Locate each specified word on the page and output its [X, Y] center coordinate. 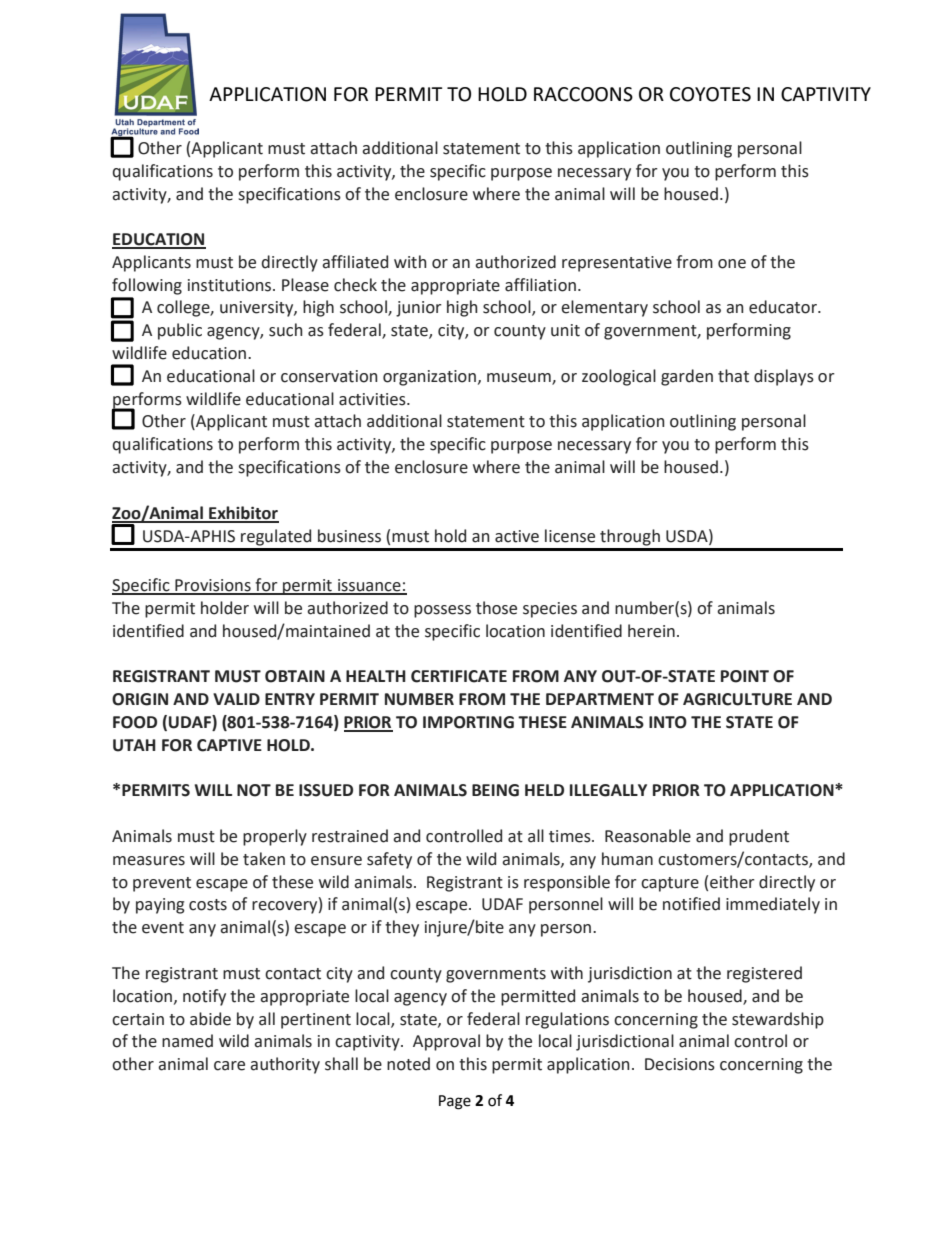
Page [455, 1102]
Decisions [680, 1064]
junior [419, 309]
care [229, 1066]
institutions [231, 285]
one [732, 264]
